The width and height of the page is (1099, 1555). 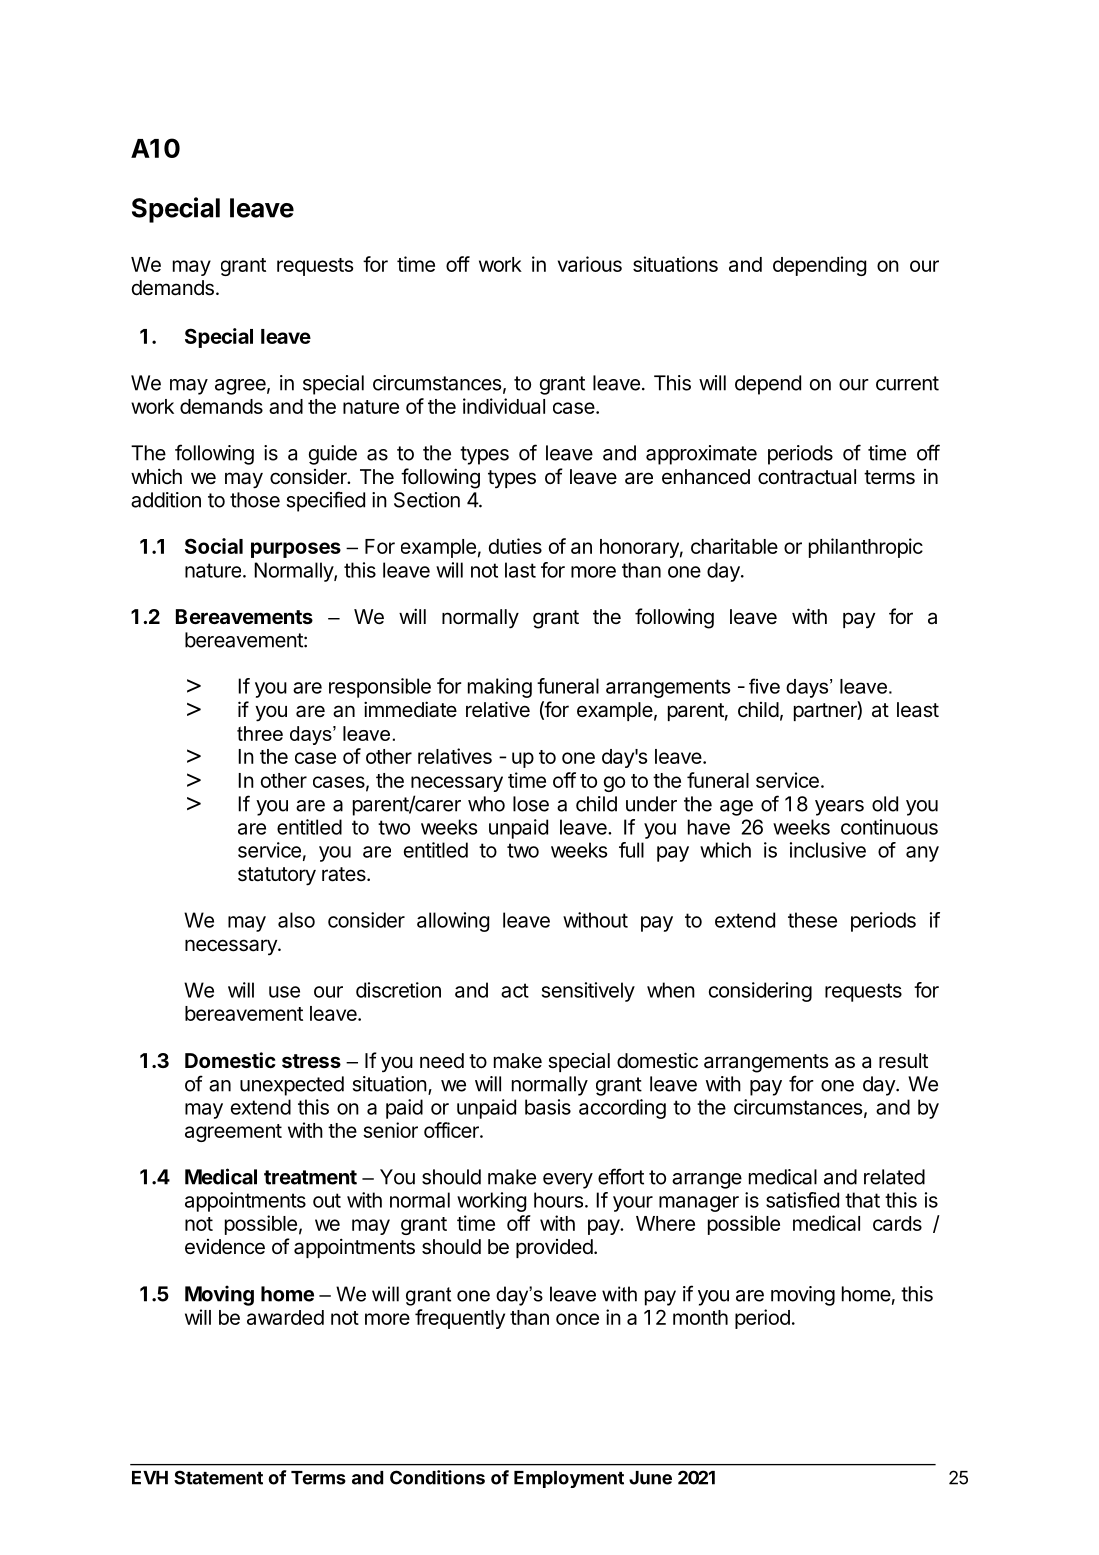 I want to click on inclusive, so click(x=828, y=850).
